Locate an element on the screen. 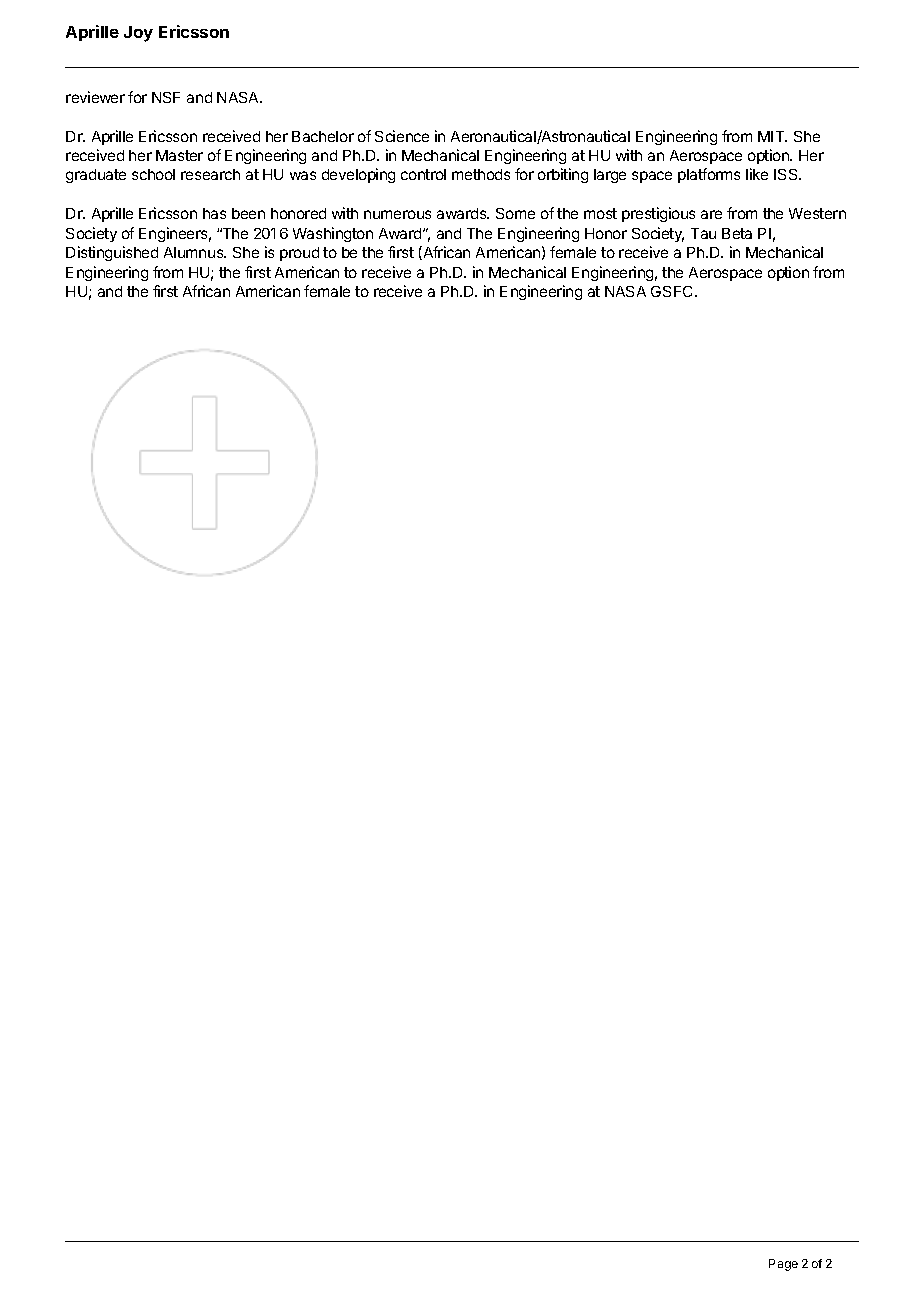  MIT is located at coordinates (772, 136).
